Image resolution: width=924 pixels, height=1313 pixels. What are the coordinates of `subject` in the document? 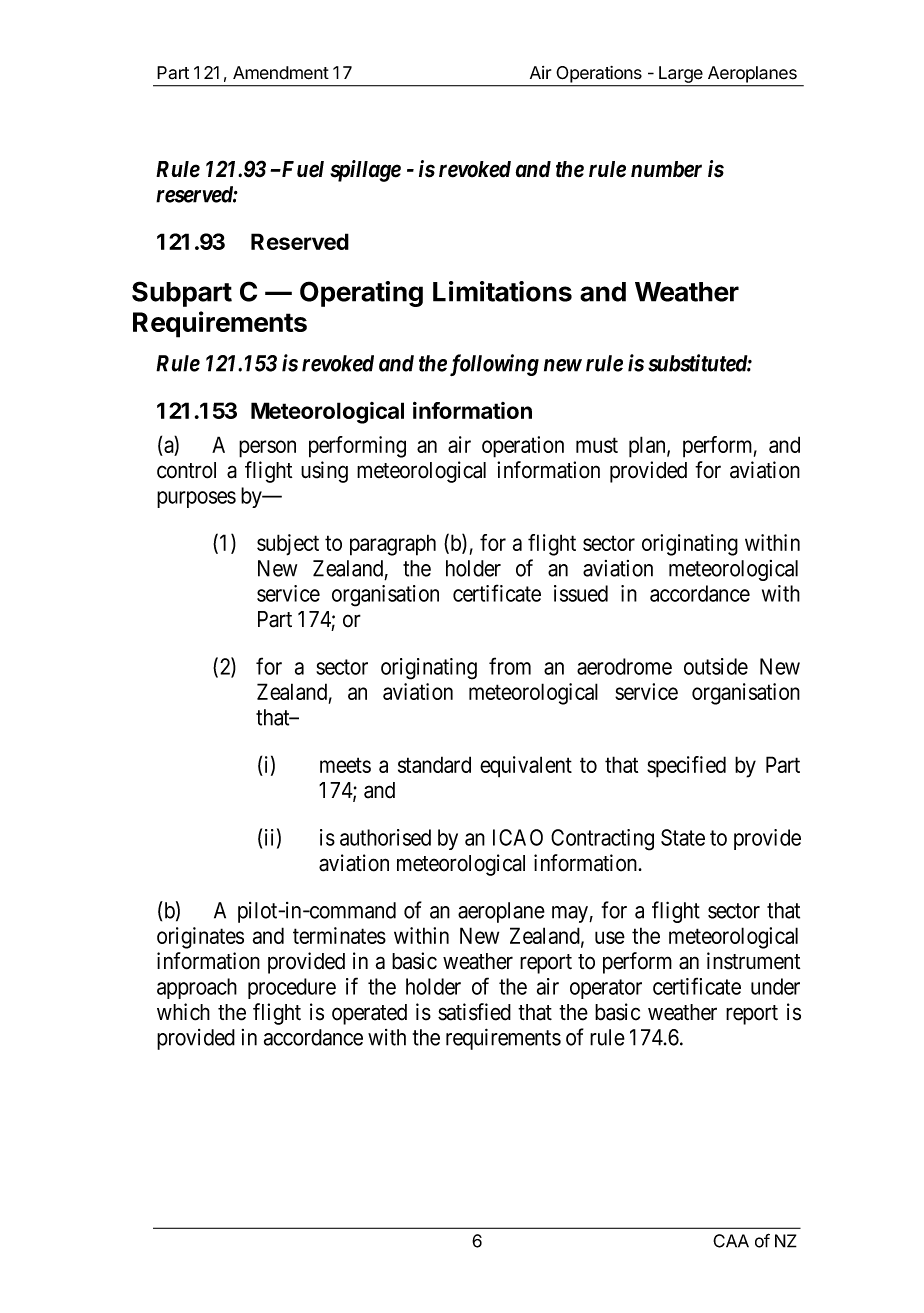 It's located at (288, 545).
